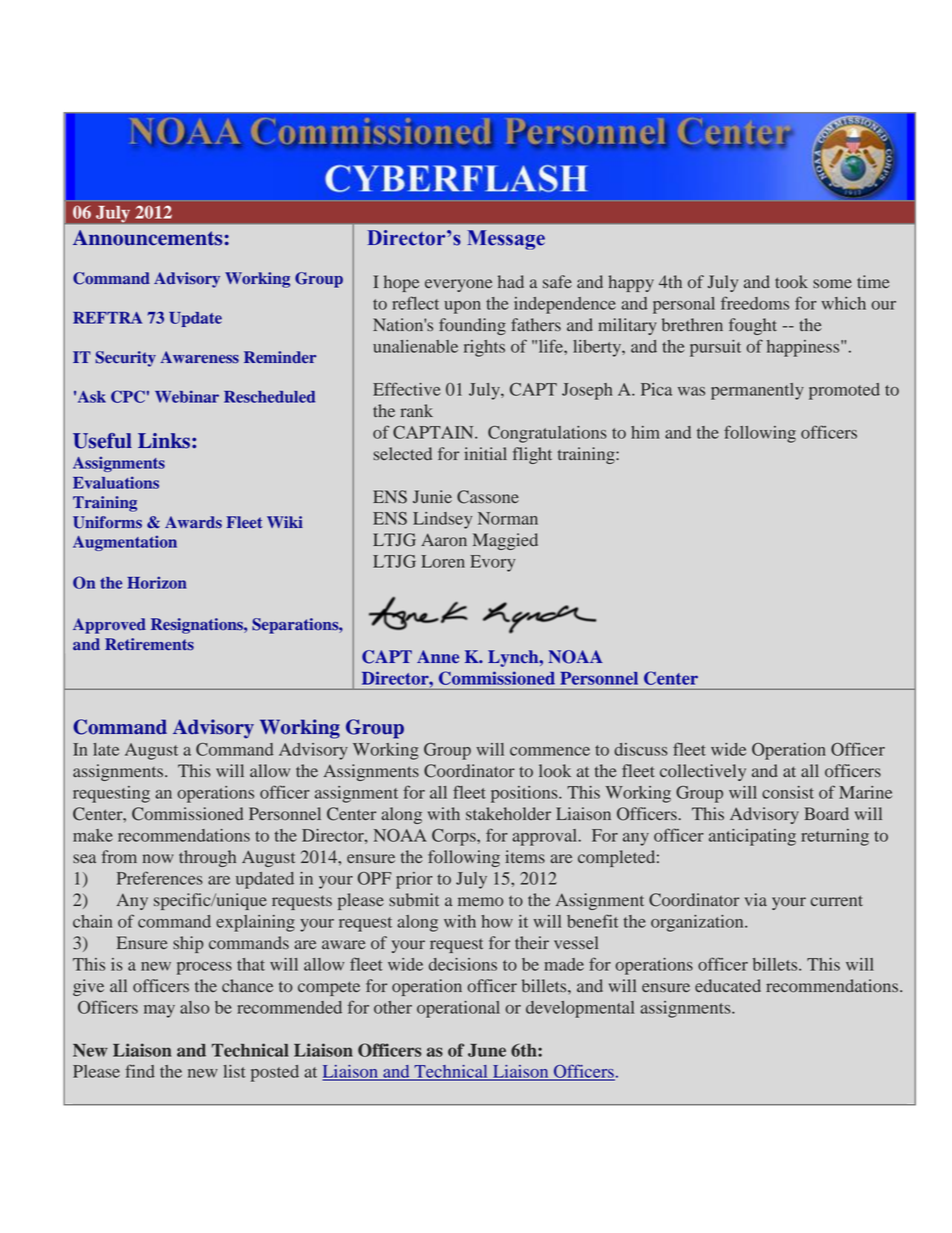 The height and width of the document is (1233, 952). Describe the element at coordinates (149, 644) in the document. I see `Retirements` at that location.
